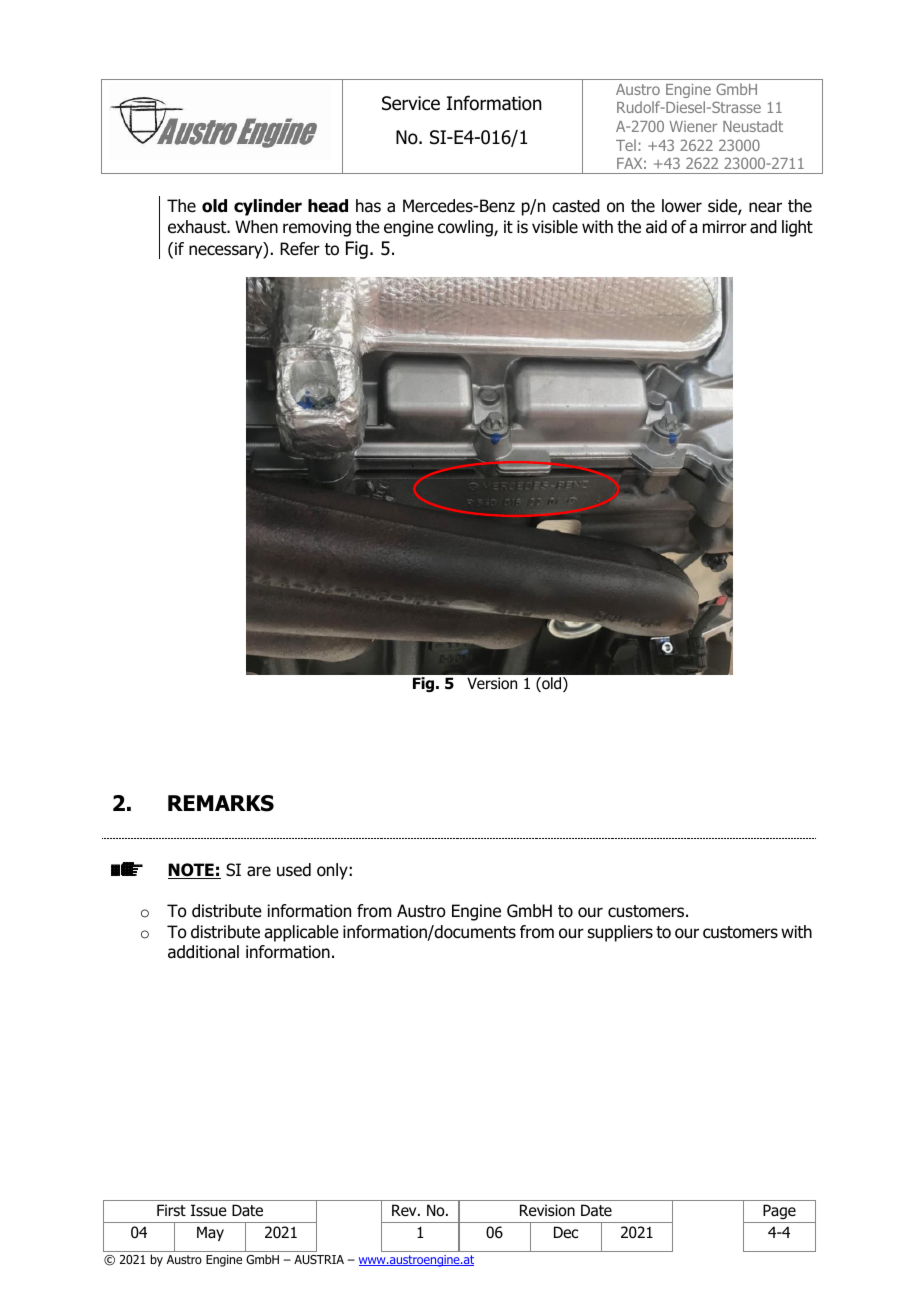 Image resolution: width=924 pixels, height=1308 pixels. I want to click on cylinder, so click(268, 207).
